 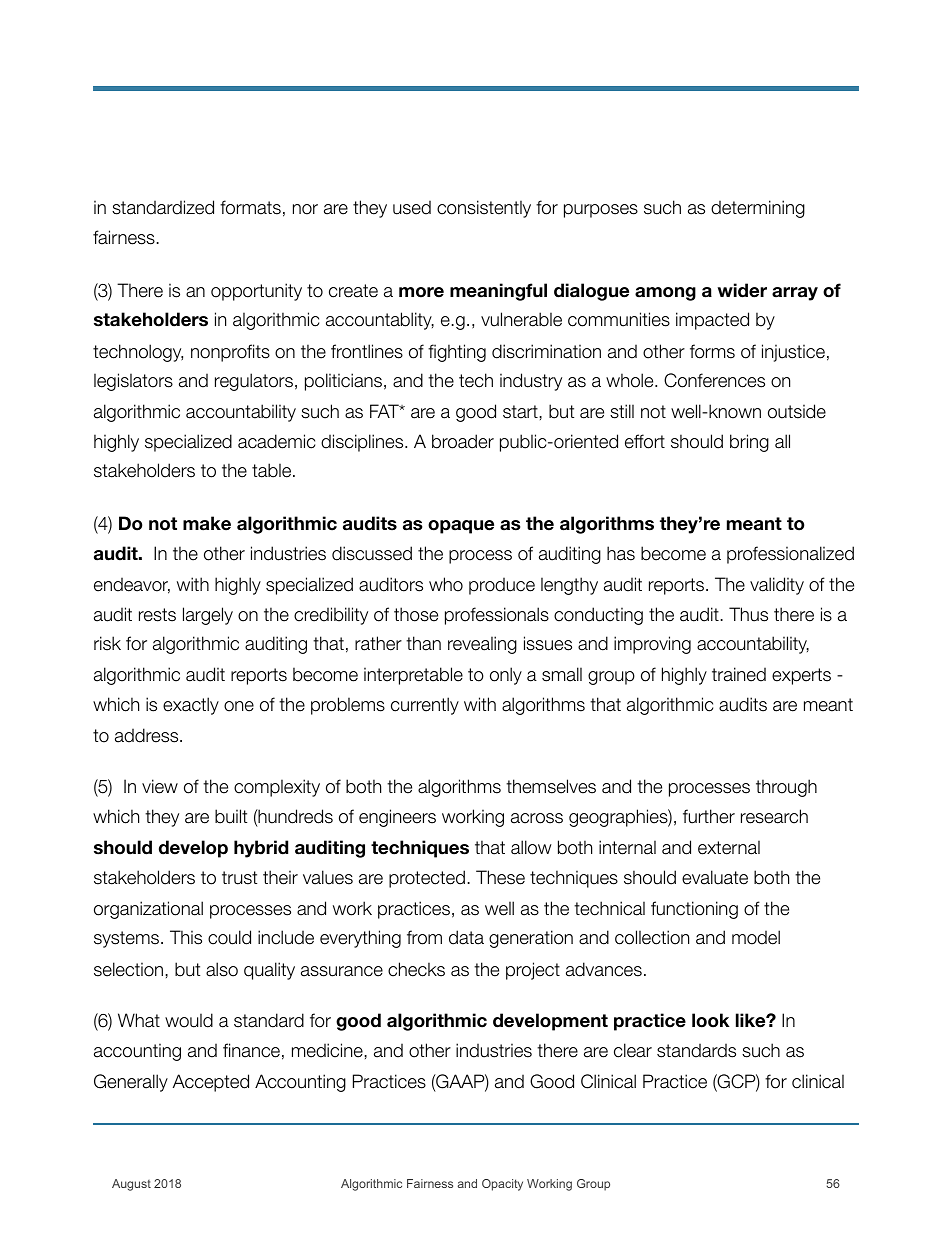 What do you see at coordinates (466, 937) in the page?
I see `data` at bounding box center [466, 937].
